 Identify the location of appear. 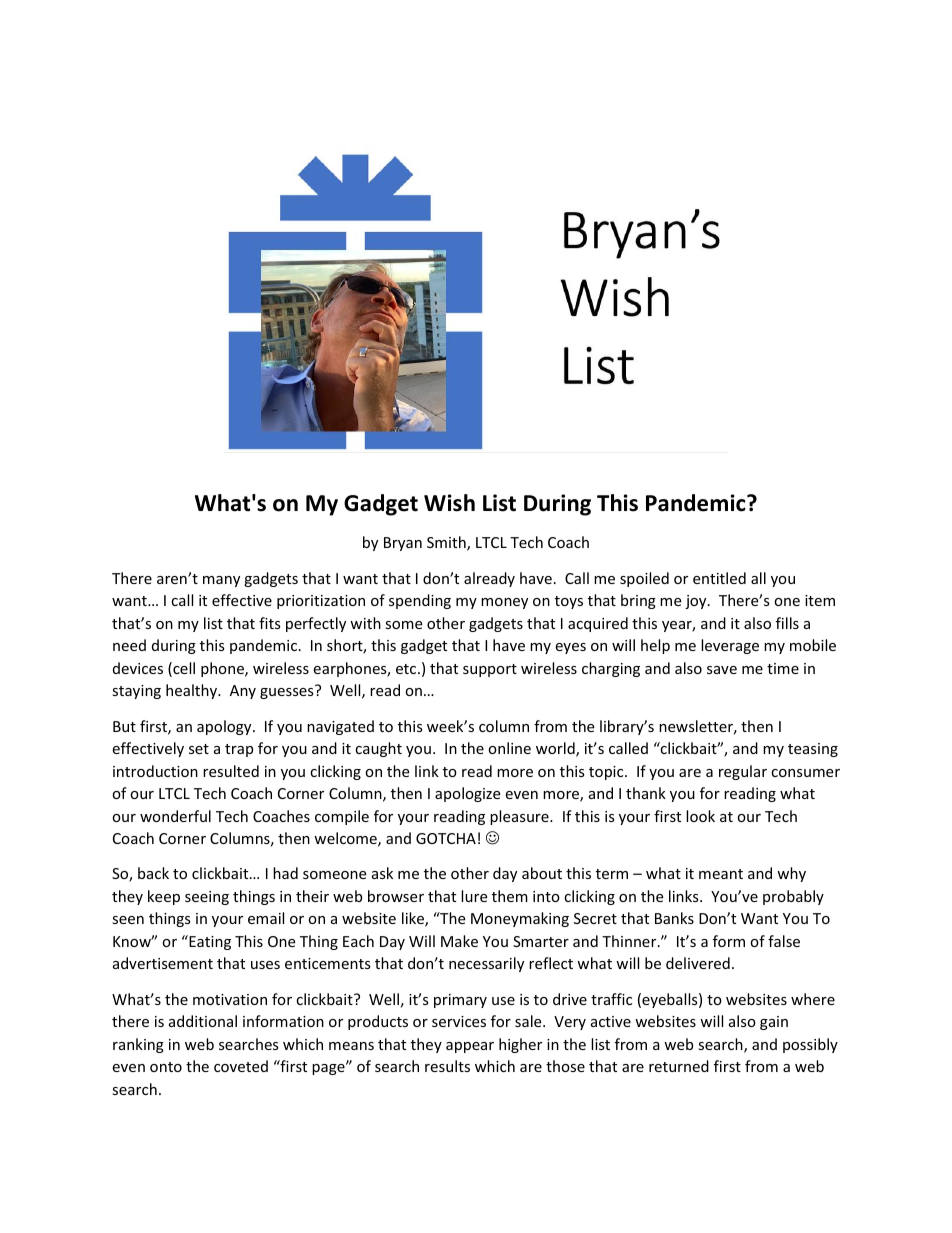
(470, 1047).
